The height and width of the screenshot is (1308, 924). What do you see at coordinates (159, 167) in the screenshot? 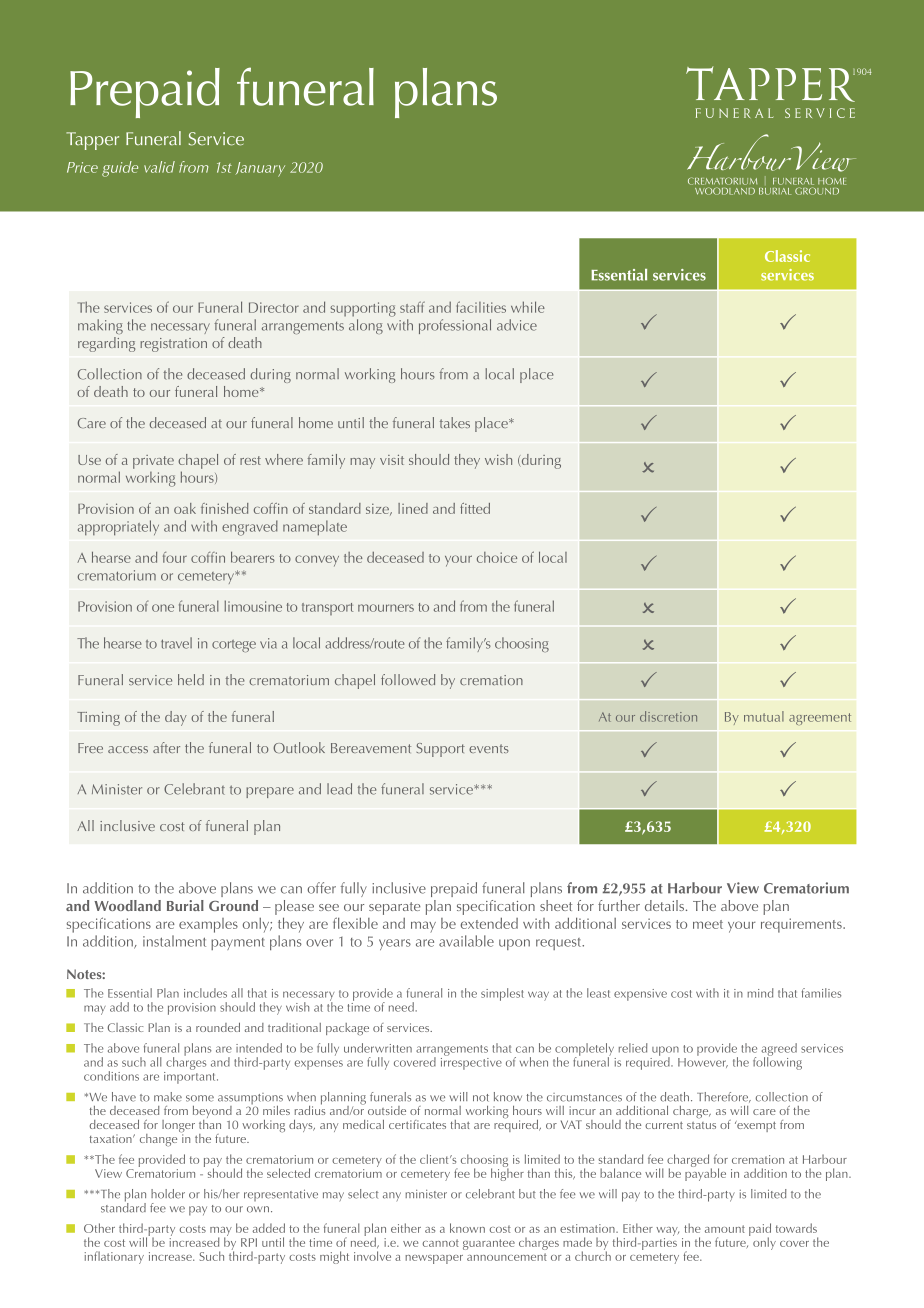
I see `valid` at bounding box center [159, 167].
